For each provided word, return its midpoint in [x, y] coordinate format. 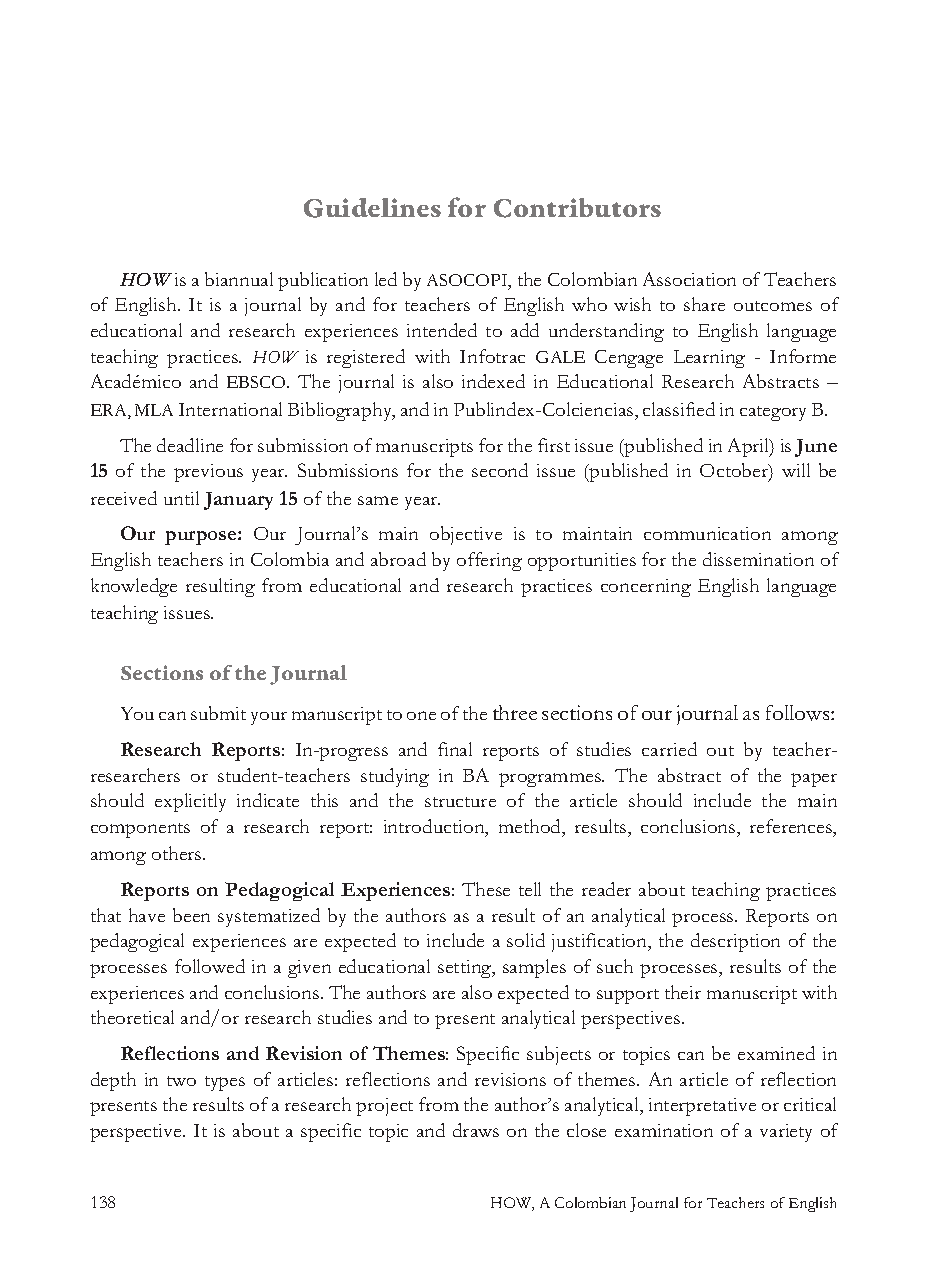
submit [218, 713]
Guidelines [372, 208]
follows [799, 713]
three [515, 712]
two [181, 1081]
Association [689, 279]
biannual [239, 279]
